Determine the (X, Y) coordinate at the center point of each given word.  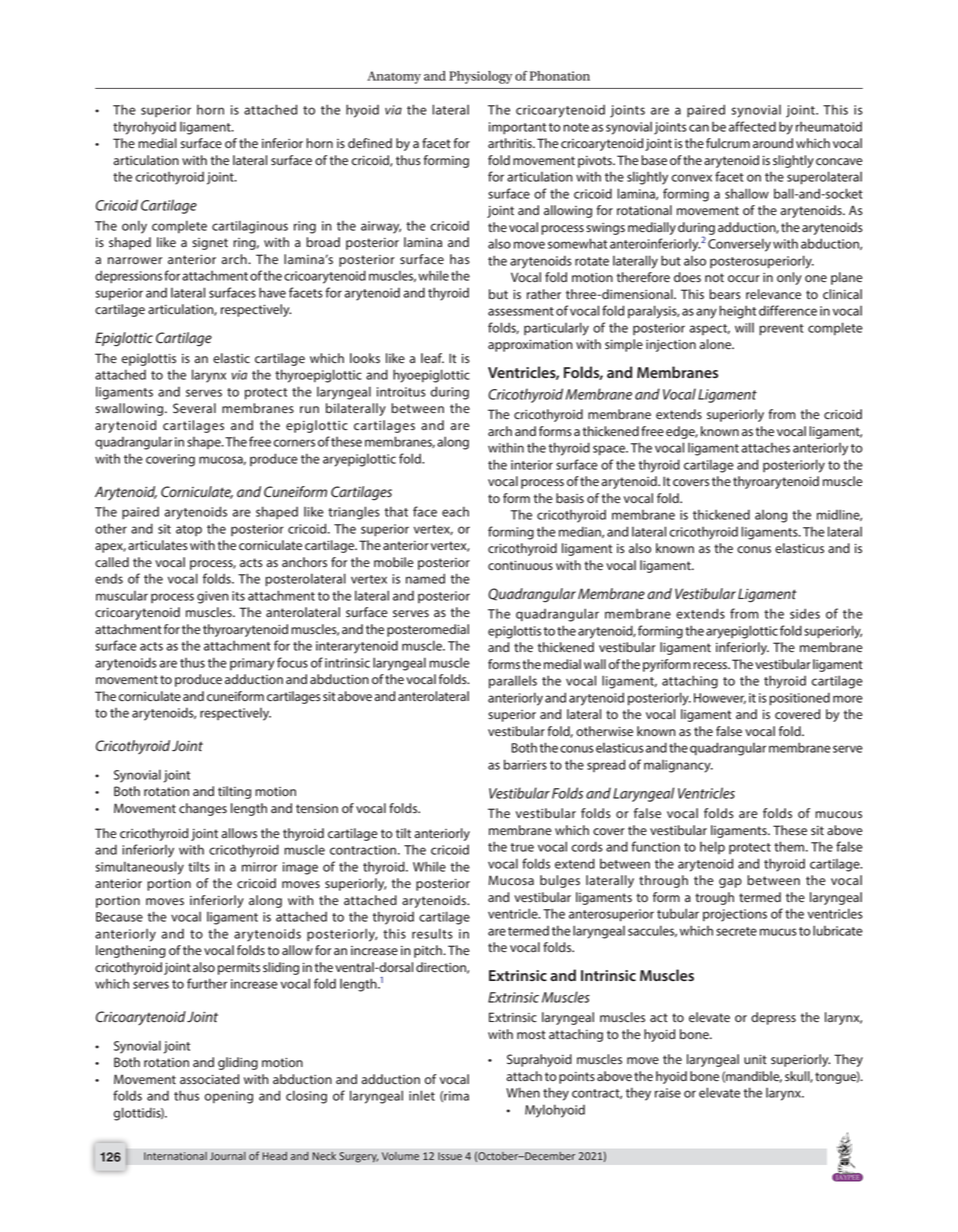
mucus (778, 932)
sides (805, 613)
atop (189, 530)
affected (752, 126)
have (272, 292)
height (737, 312)
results (432, 933)
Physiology (480, 77)
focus (292, 662)
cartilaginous (250, 227)
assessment (521, 311)
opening (229, 1097)
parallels (513, 682)
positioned (799, 699)
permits (239, 969)
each (455, 511)
